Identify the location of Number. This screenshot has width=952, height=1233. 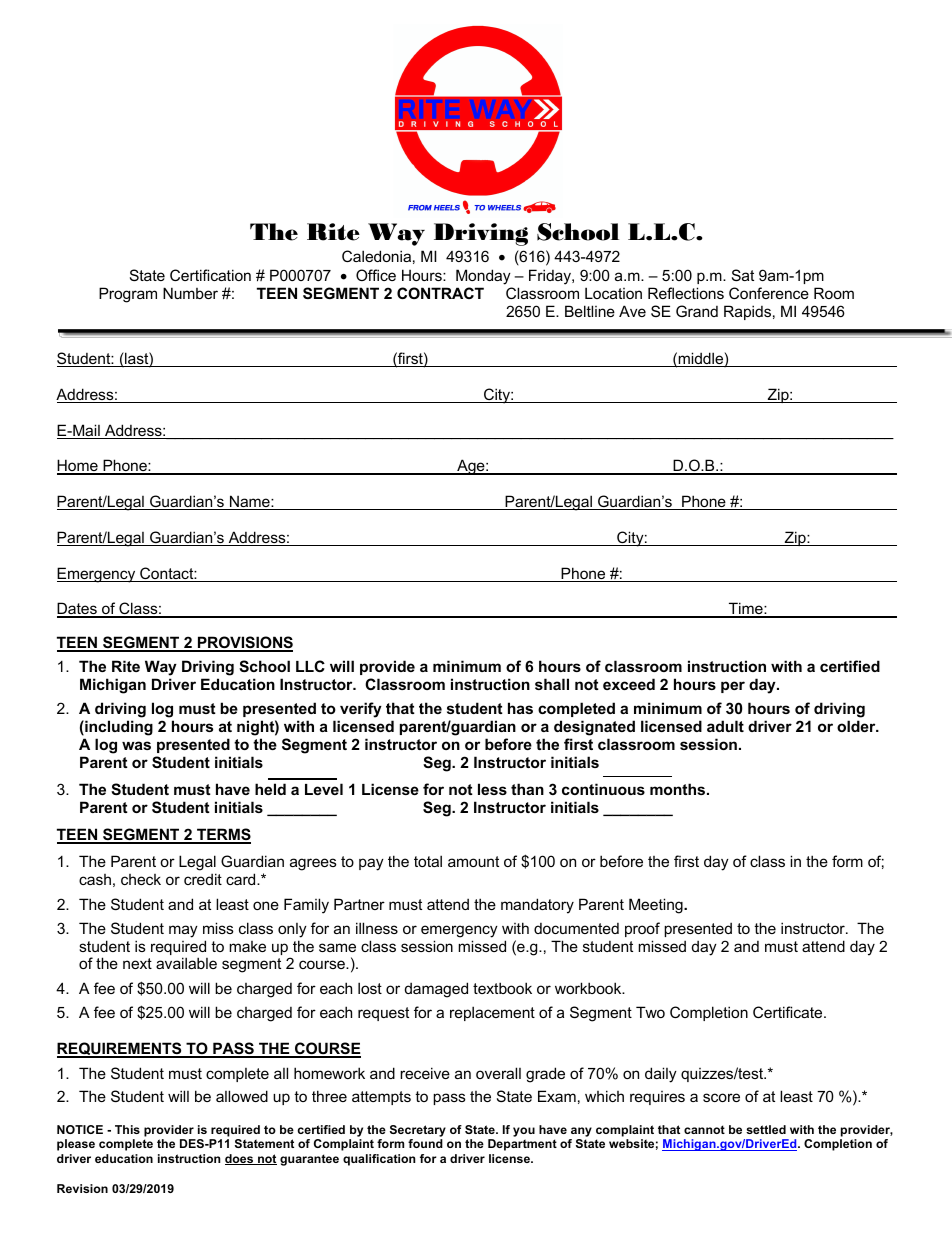
(190, 293).
